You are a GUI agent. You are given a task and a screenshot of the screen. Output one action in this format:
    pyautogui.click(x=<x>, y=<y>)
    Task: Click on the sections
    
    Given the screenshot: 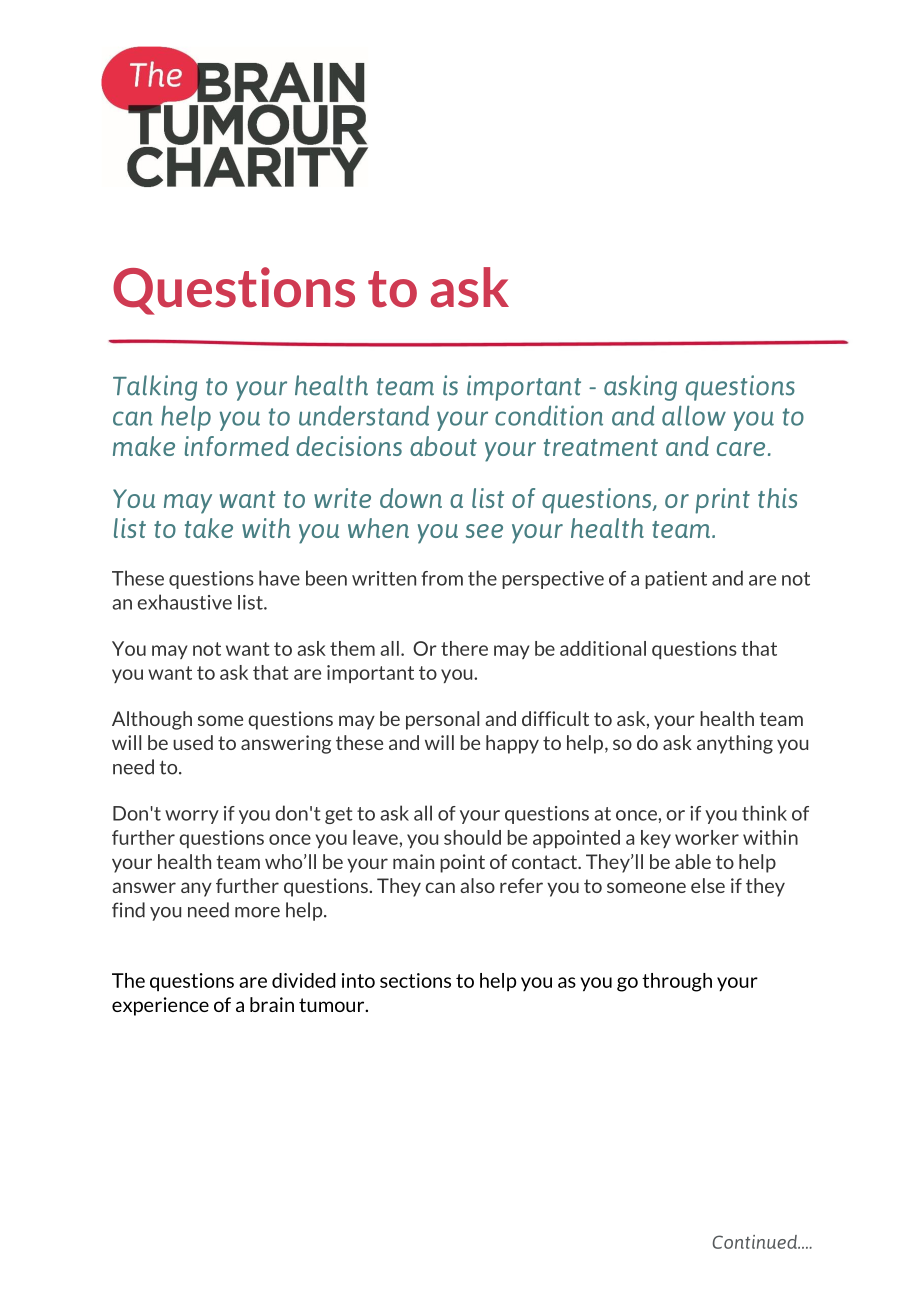 What is the action you would take?
    pyautogui.click(x=415, y=980)
